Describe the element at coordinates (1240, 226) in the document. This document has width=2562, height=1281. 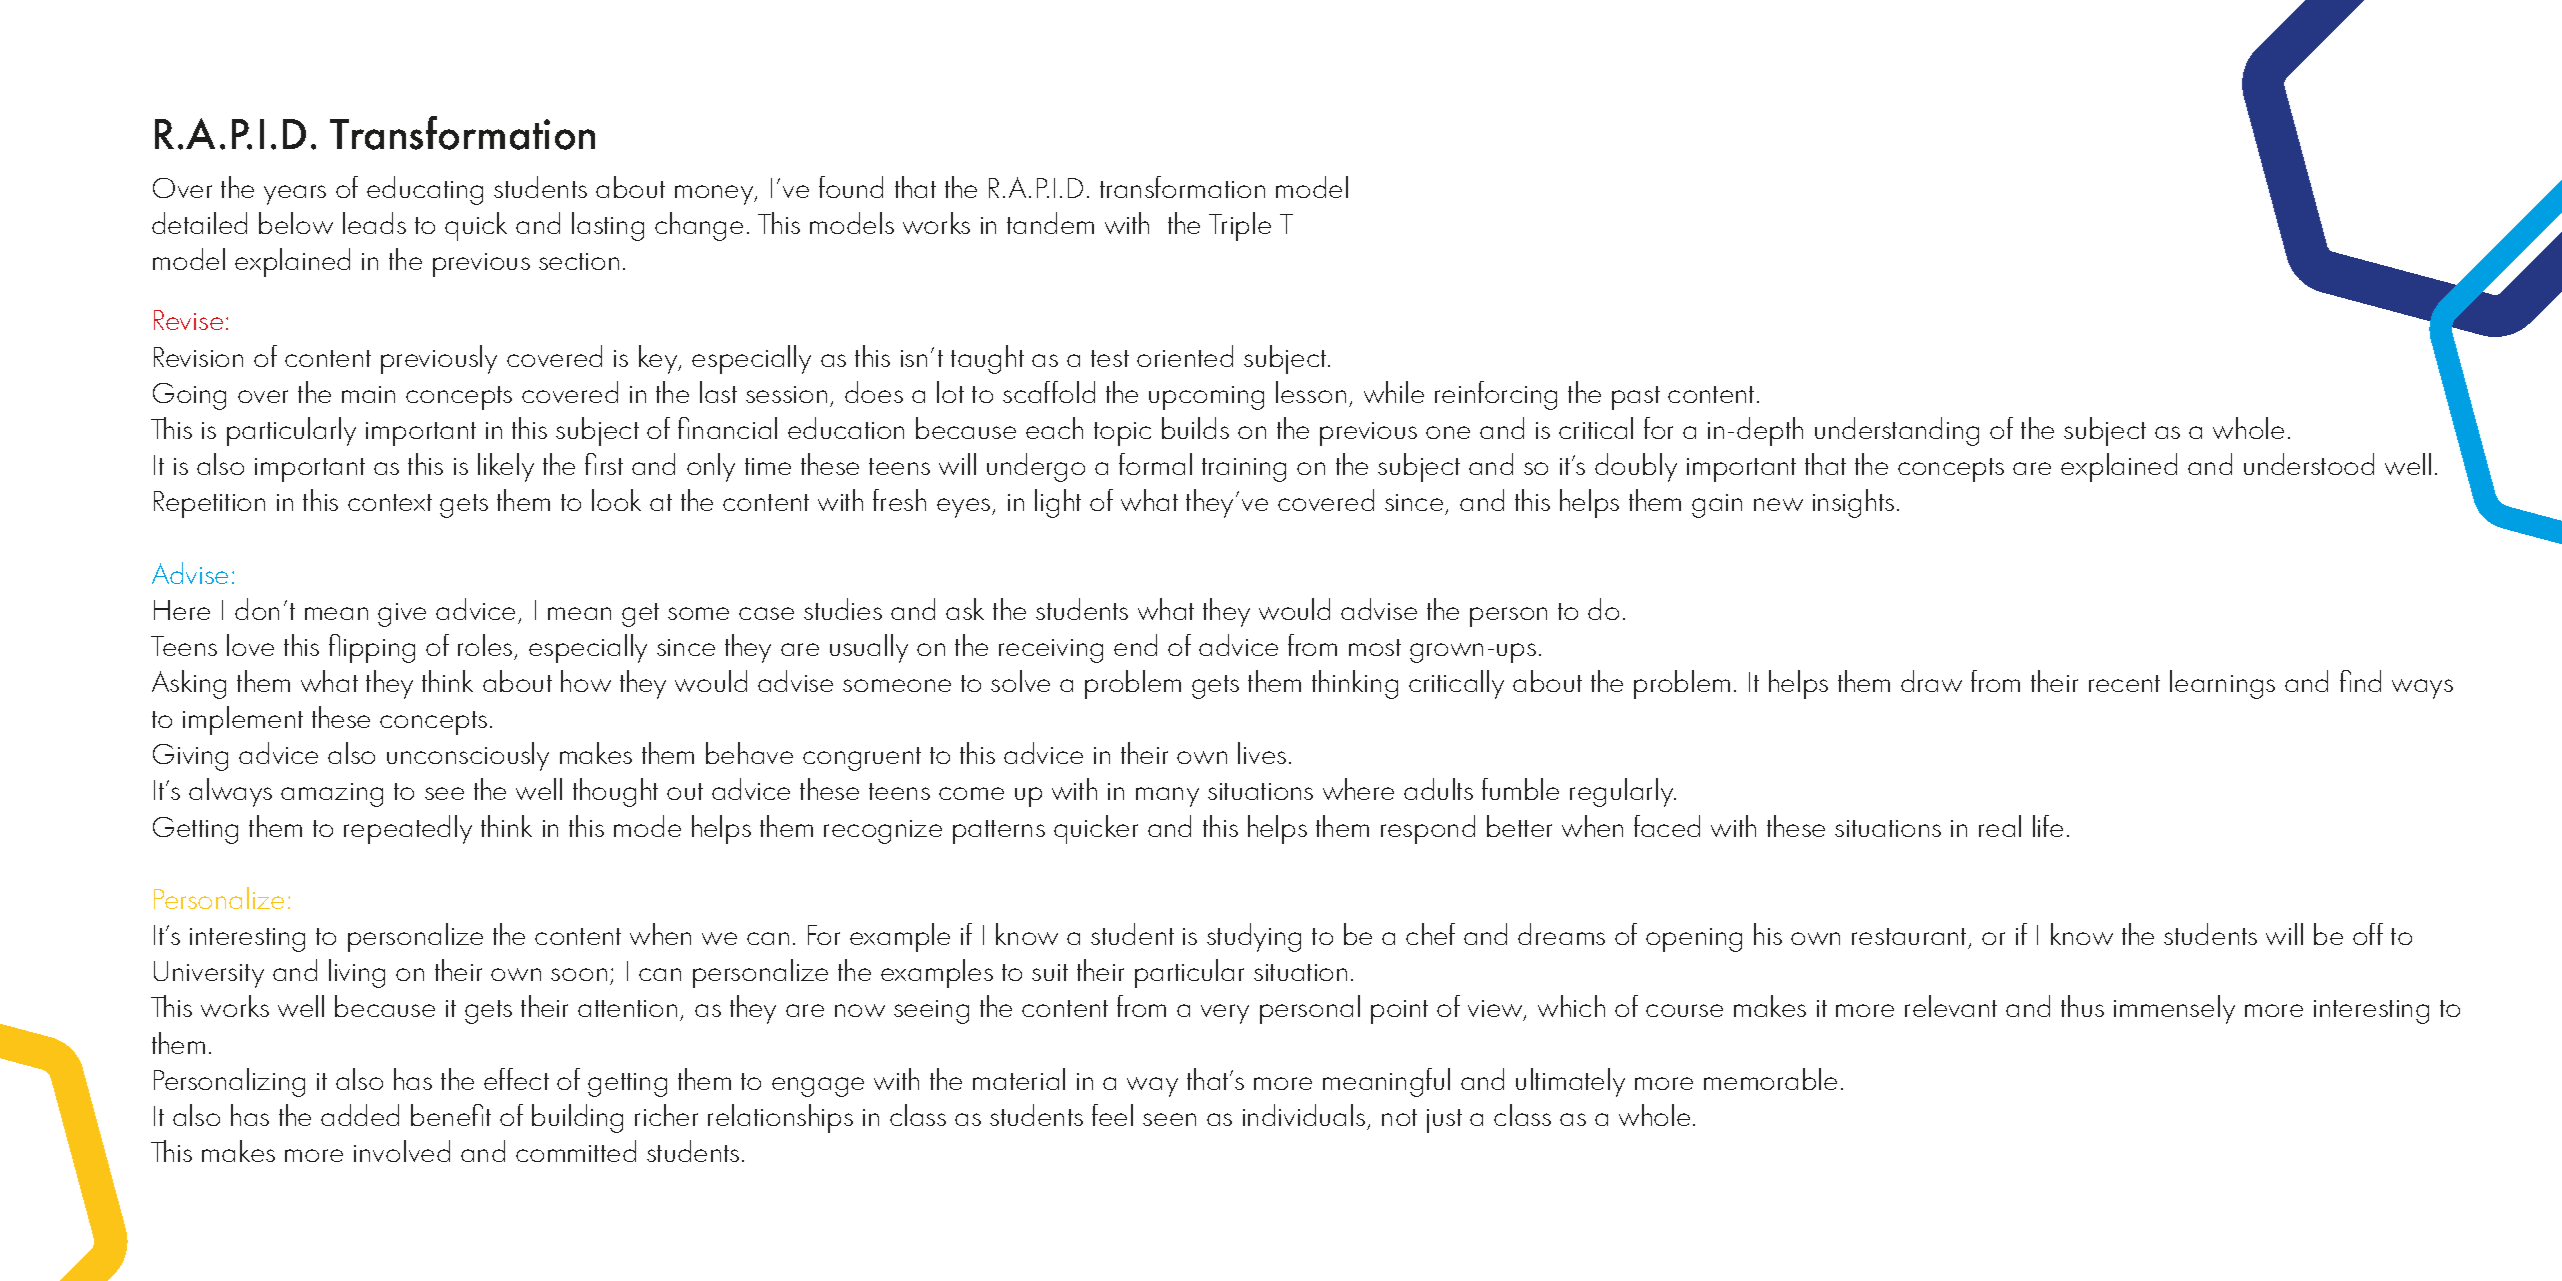
I see `Triple` at that location.
